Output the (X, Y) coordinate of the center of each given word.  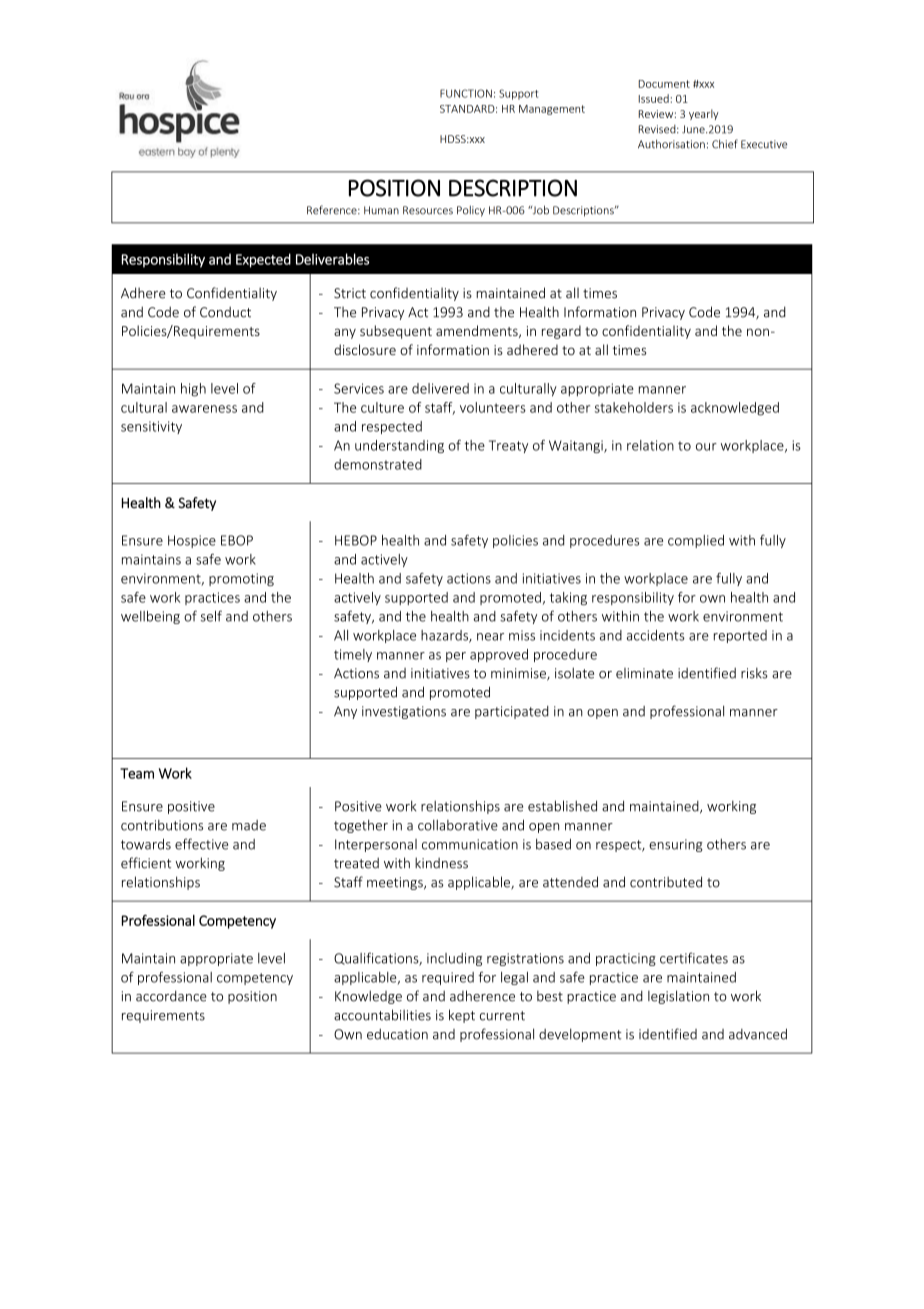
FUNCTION (466, 93)
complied (696, 541)
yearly (704, 114)
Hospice (192, 541)
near (490, 637)
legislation (678, 997)
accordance (171, 996)
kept (462, 1016)
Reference (333, 210)
